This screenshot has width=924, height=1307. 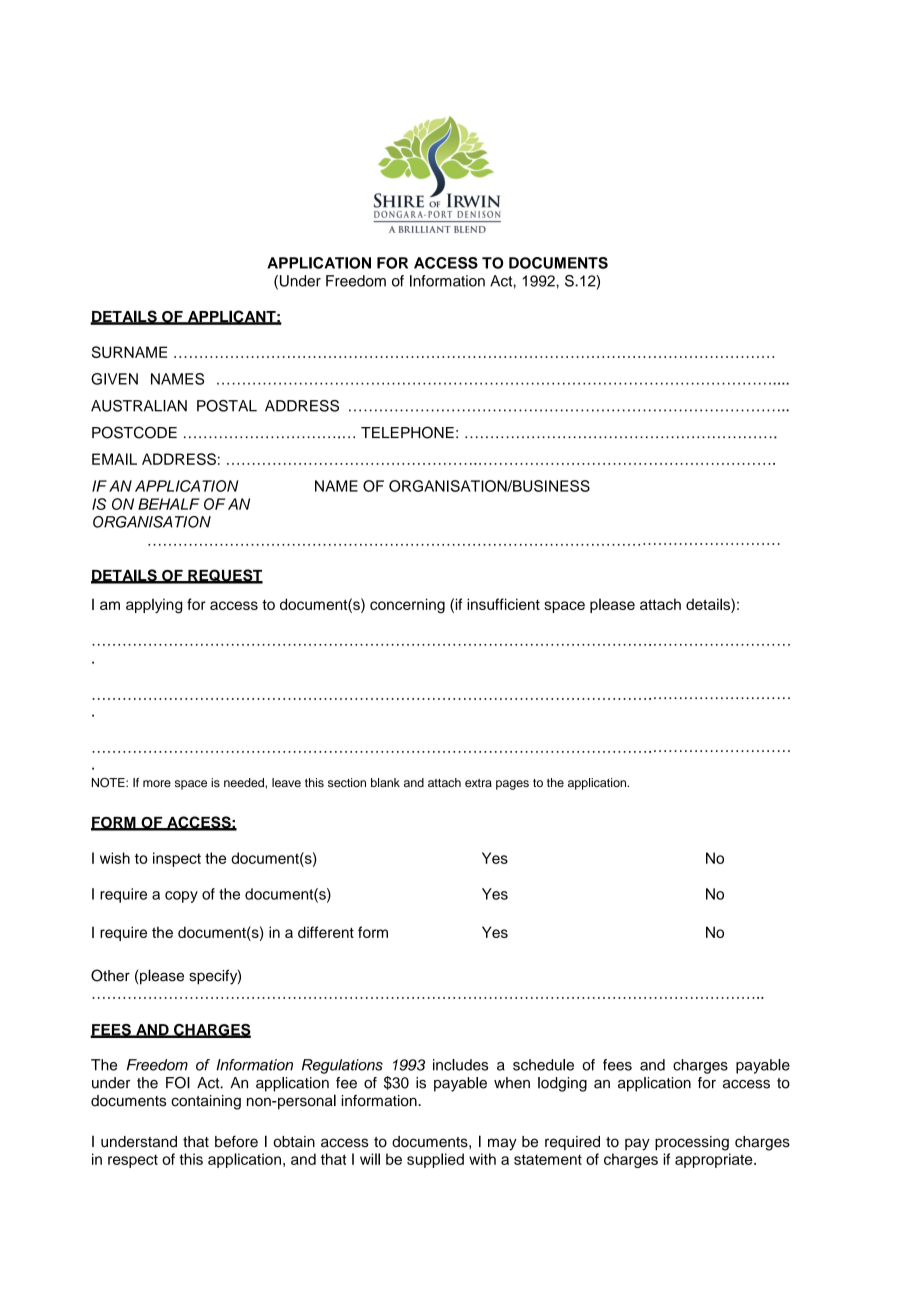 I want to click on applying, so click(x=154, y=606).
